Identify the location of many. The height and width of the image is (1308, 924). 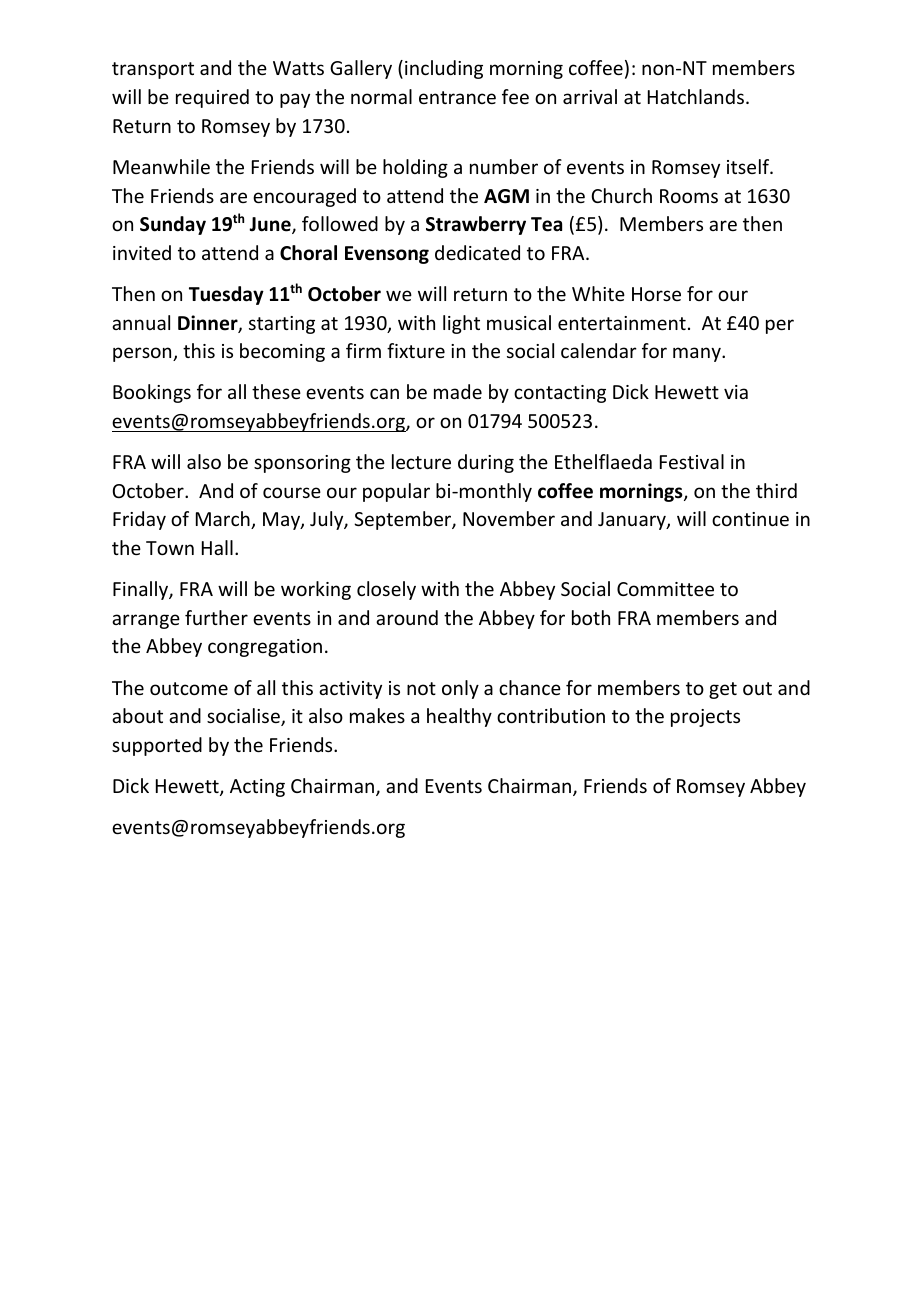
(698, 354).
